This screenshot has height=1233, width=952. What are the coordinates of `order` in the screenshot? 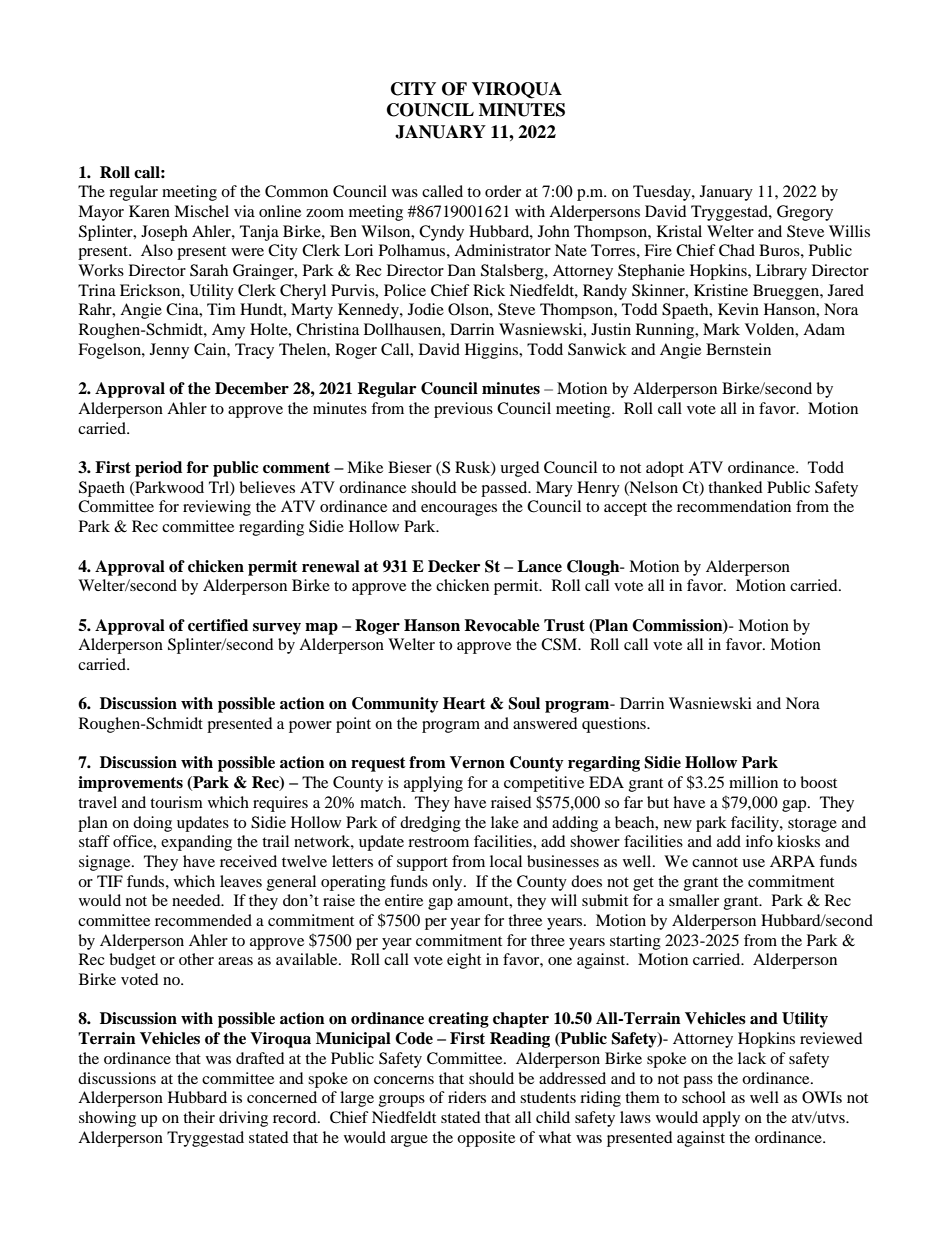 It's located at (503, 191).
